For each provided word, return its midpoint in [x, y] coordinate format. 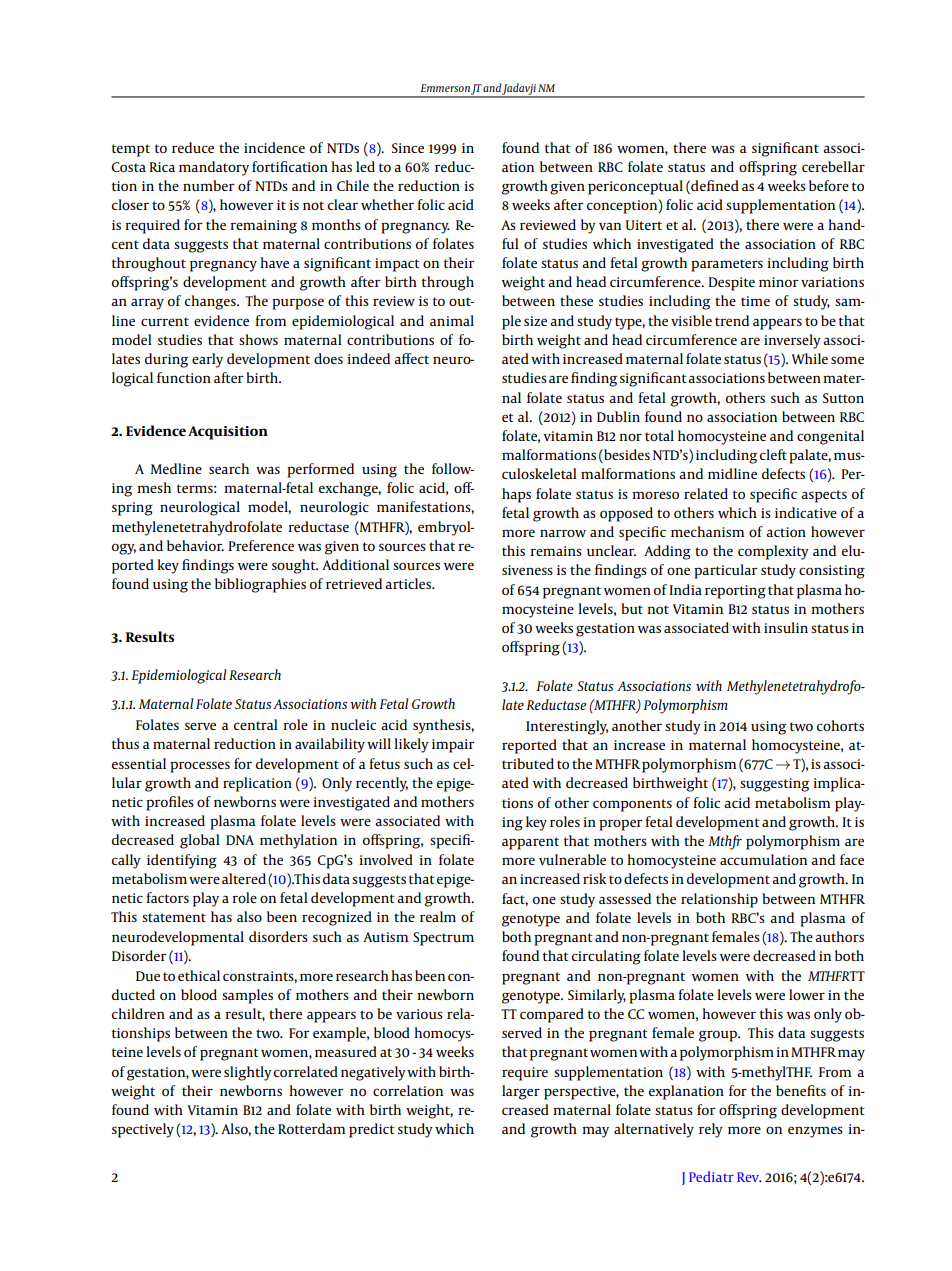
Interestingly [567, 727]
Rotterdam [311, 1128]
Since [408, 148]
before [829, 185]
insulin [786, 627]
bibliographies [260, 585]
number [209, 185]
